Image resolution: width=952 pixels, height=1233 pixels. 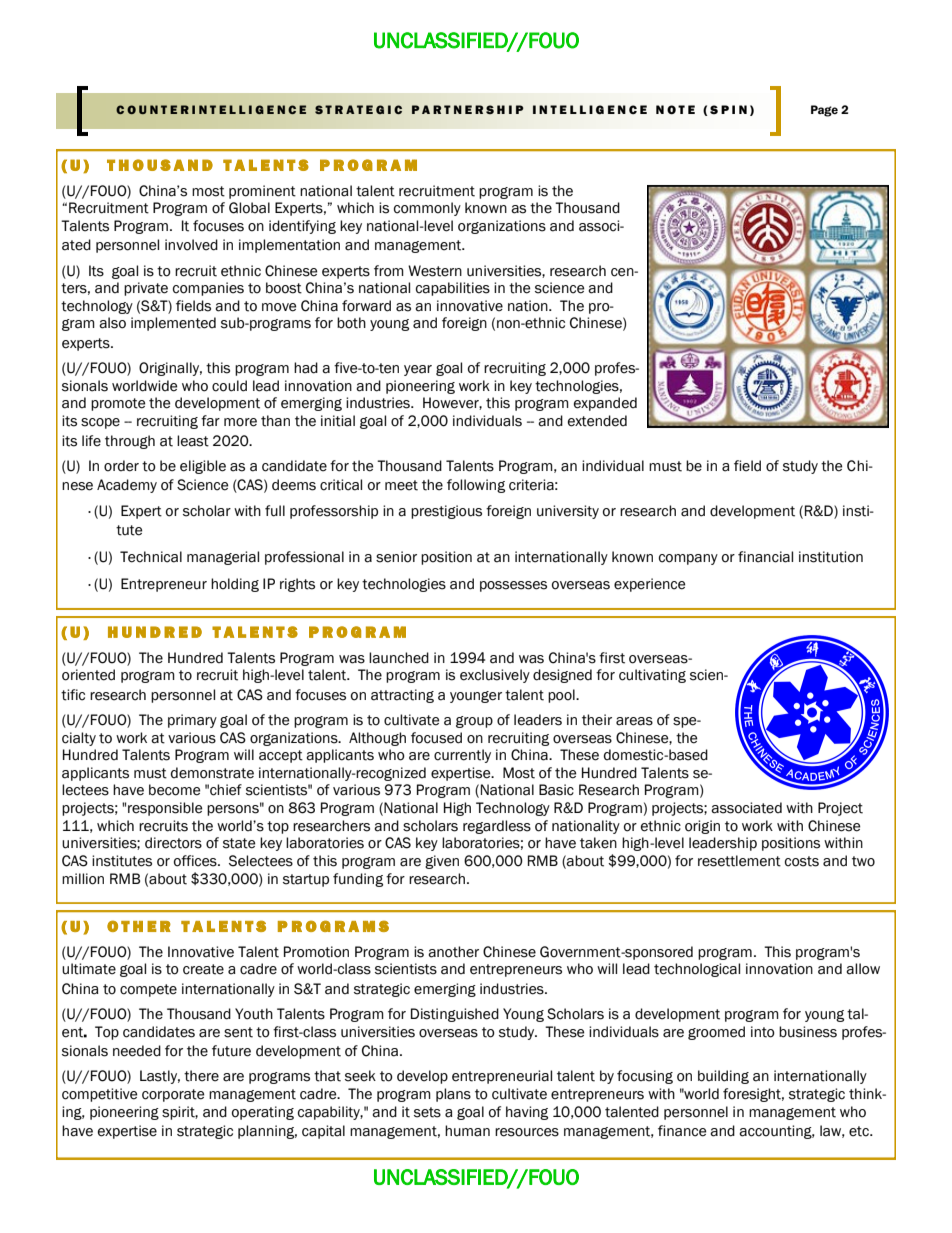 I want to click on following, so click(x=476, y=486).
